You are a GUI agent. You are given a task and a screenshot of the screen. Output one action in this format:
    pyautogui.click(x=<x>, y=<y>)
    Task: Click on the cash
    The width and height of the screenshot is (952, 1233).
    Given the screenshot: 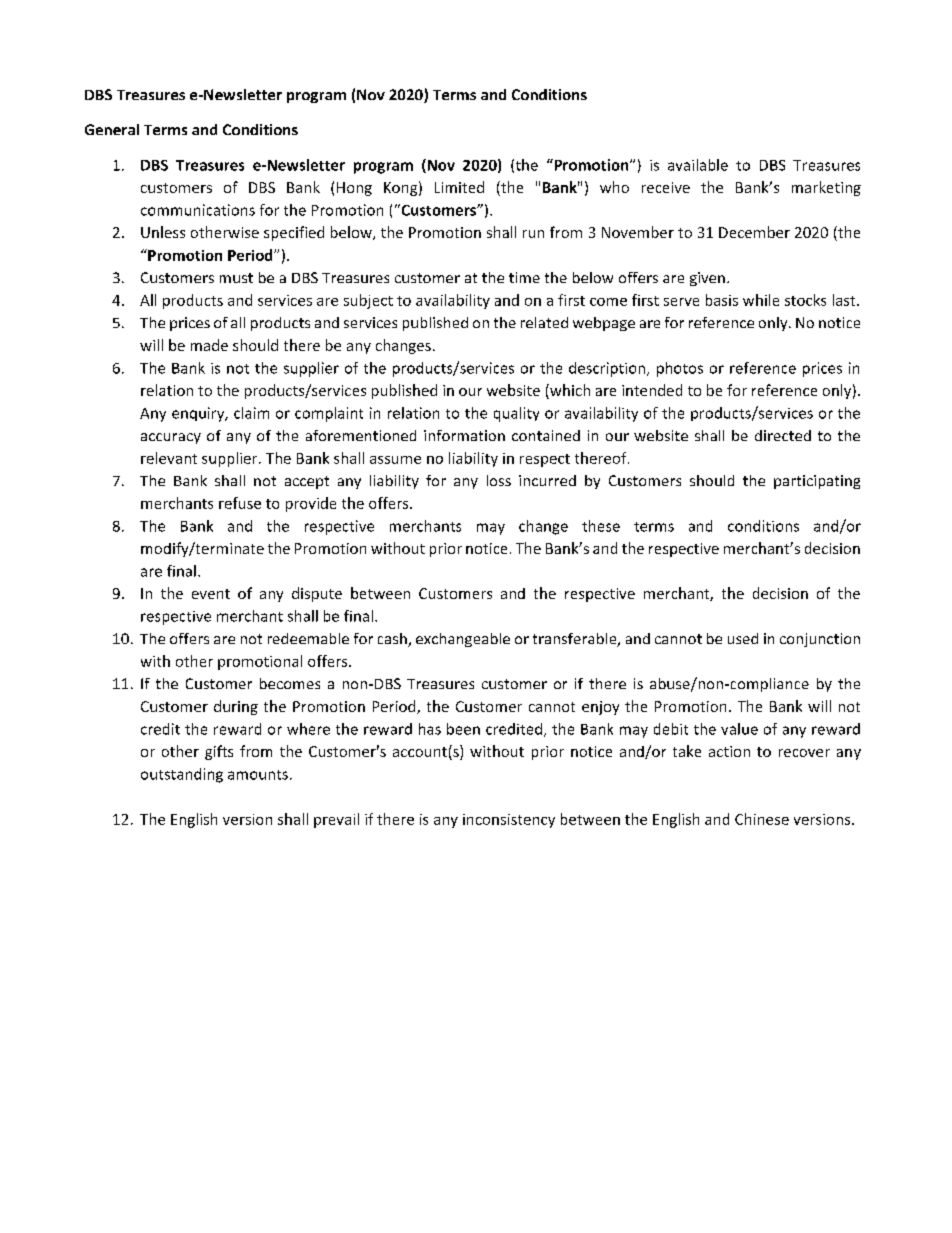 What is the action you would take?
    pyautogui.click(x=393, y=640)
